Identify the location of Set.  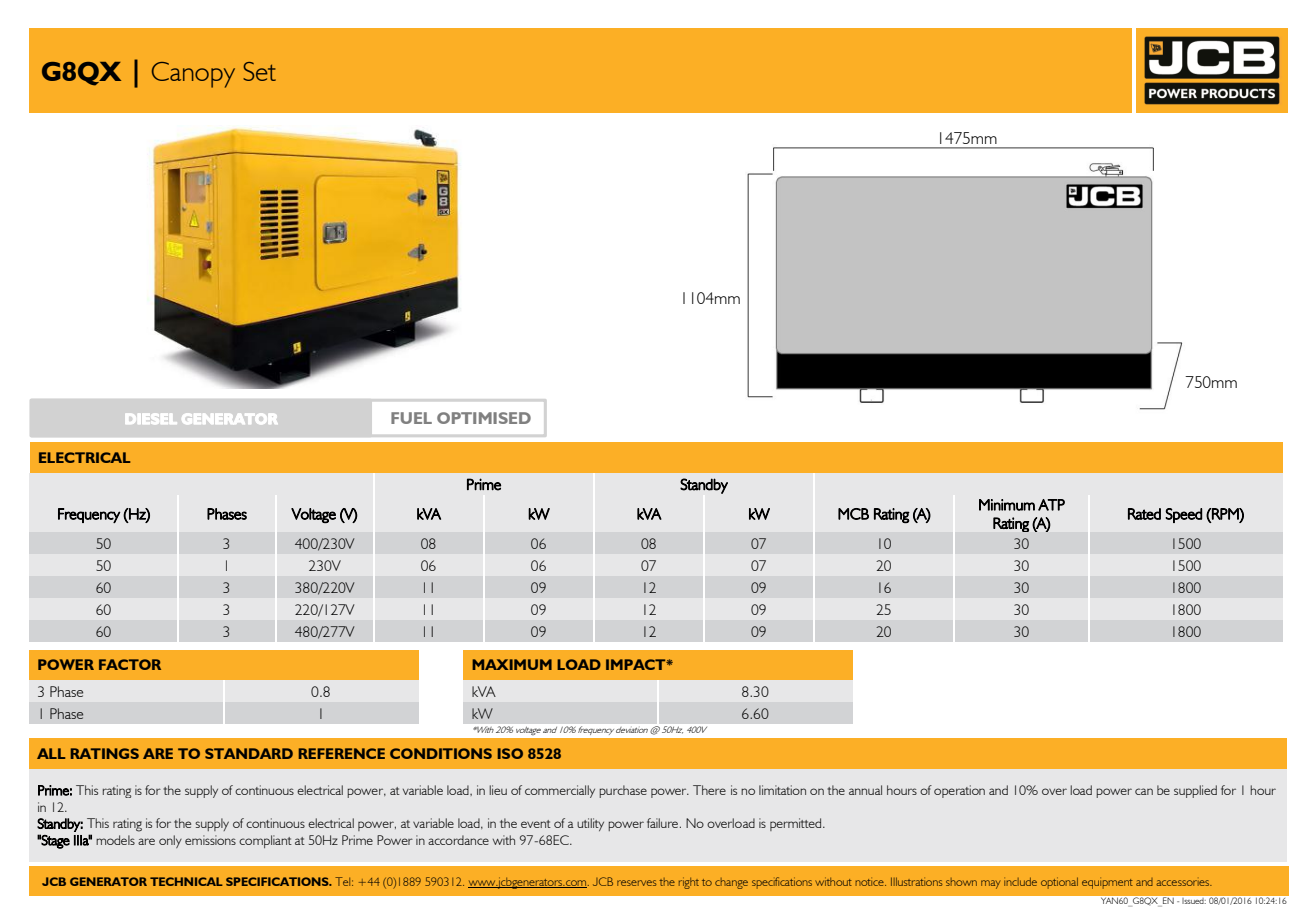
(259, 71).
